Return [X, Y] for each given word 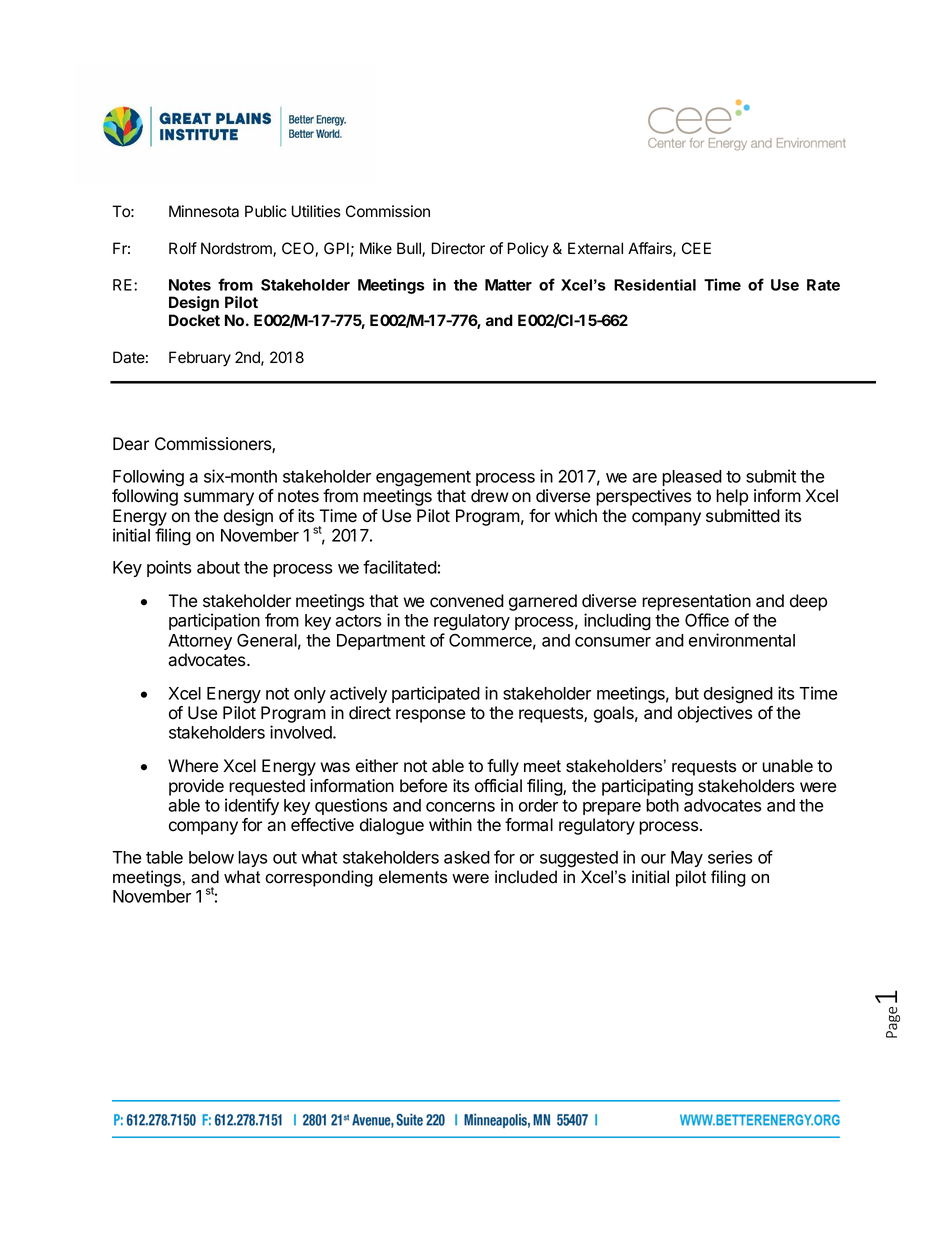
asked [467, 857]
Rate [823, 285]
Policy [528, 250]
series [730, 857]
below [211, 857]
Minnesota [204, 211]
